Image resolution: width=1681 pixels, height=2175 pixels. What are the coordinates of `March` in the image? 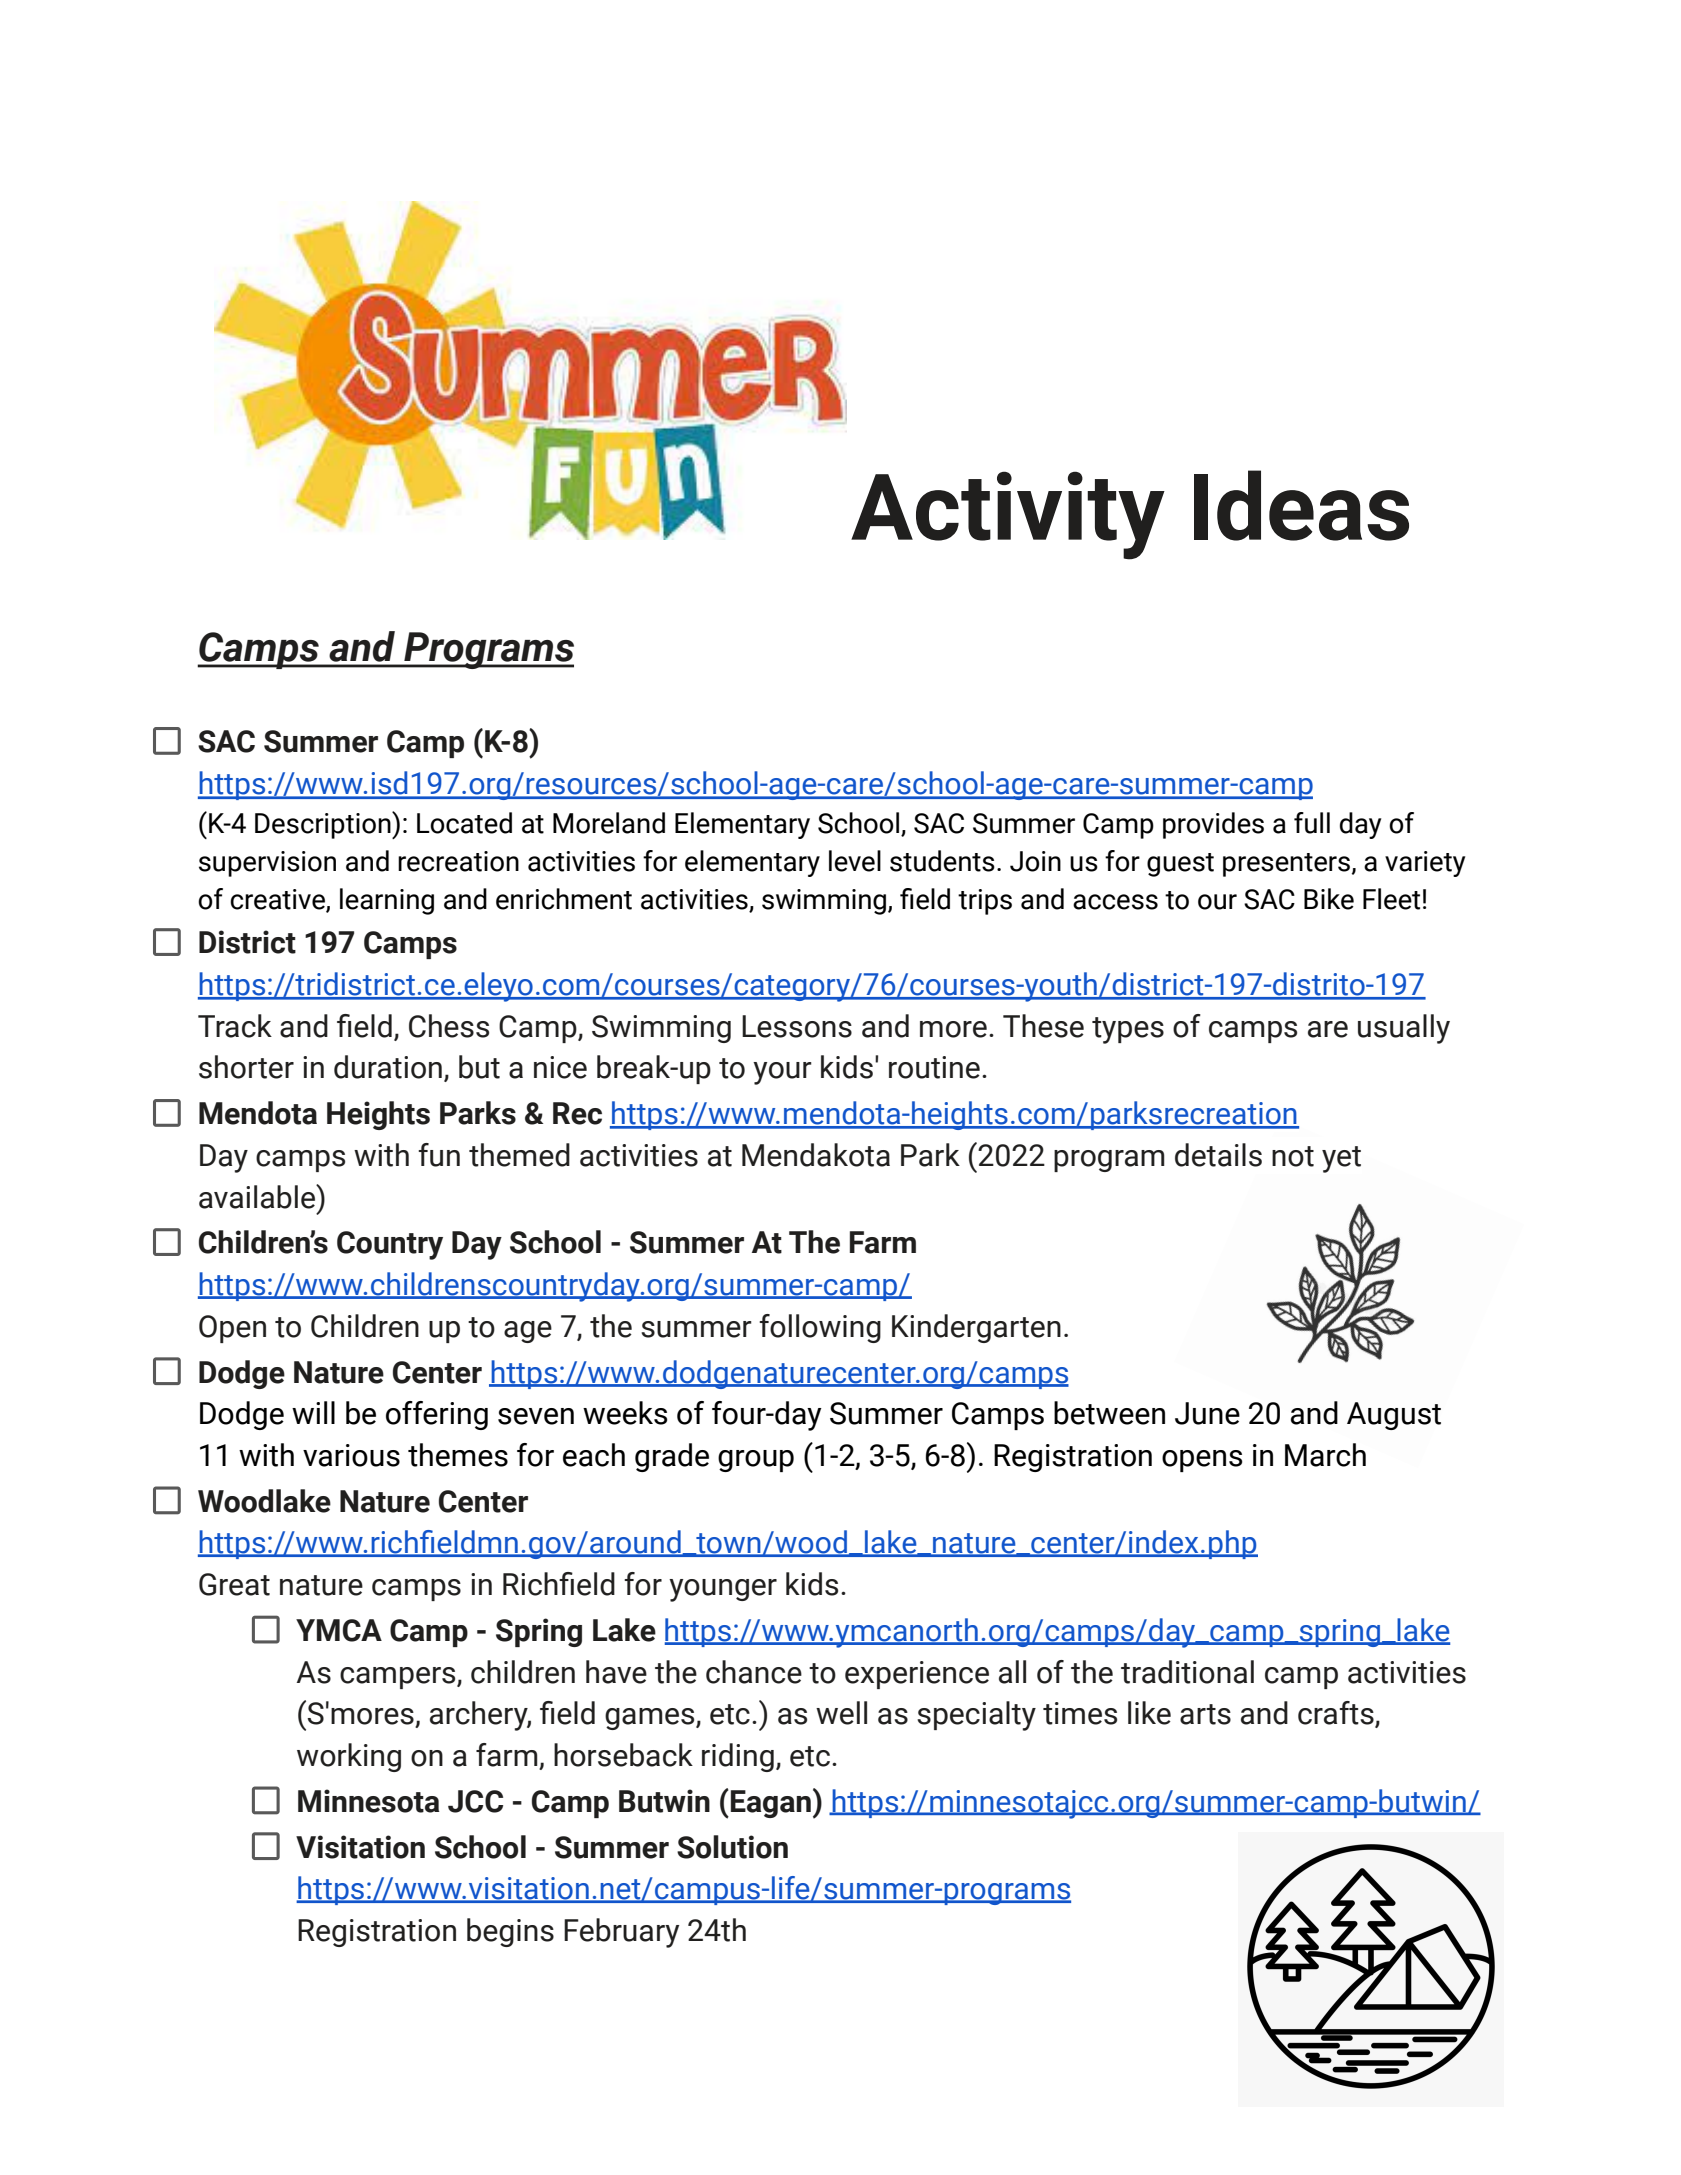 It's located at (1325, 1455).
